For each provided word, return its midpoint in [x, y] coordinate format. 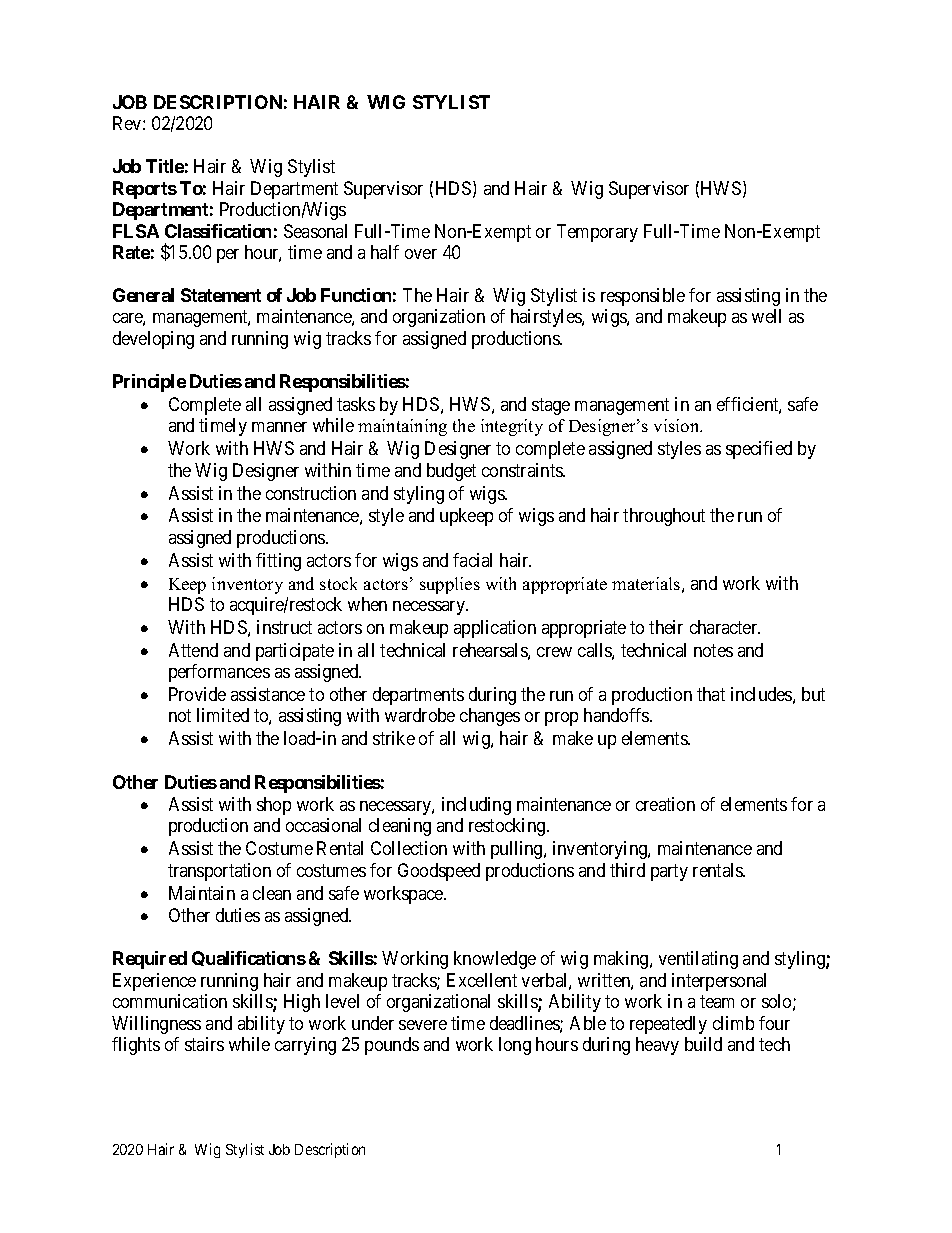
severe [423, 1025]
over [421, 254]
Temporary [597, 233]
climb [733, 1023]
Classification [218, 231]
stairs [204, 1044]
